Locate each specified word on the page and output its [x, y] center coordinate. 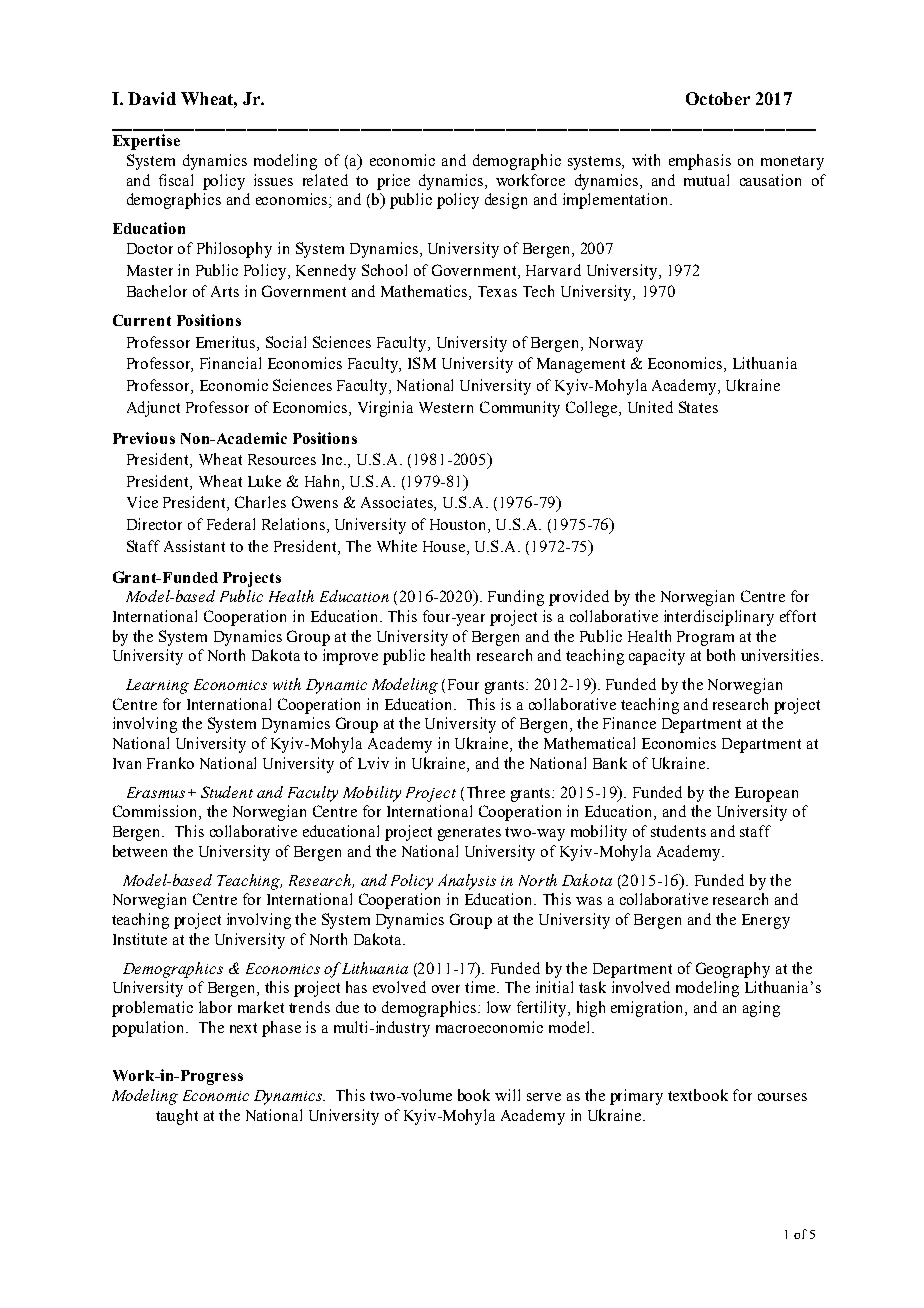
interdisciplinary [719, 618]
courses [782, 1097]
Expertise [146, 142]
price [393, 182]
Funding [516, 598]
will [507, 1095]
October [718, 98]
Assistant [194, 546]
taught [177, 1117]
